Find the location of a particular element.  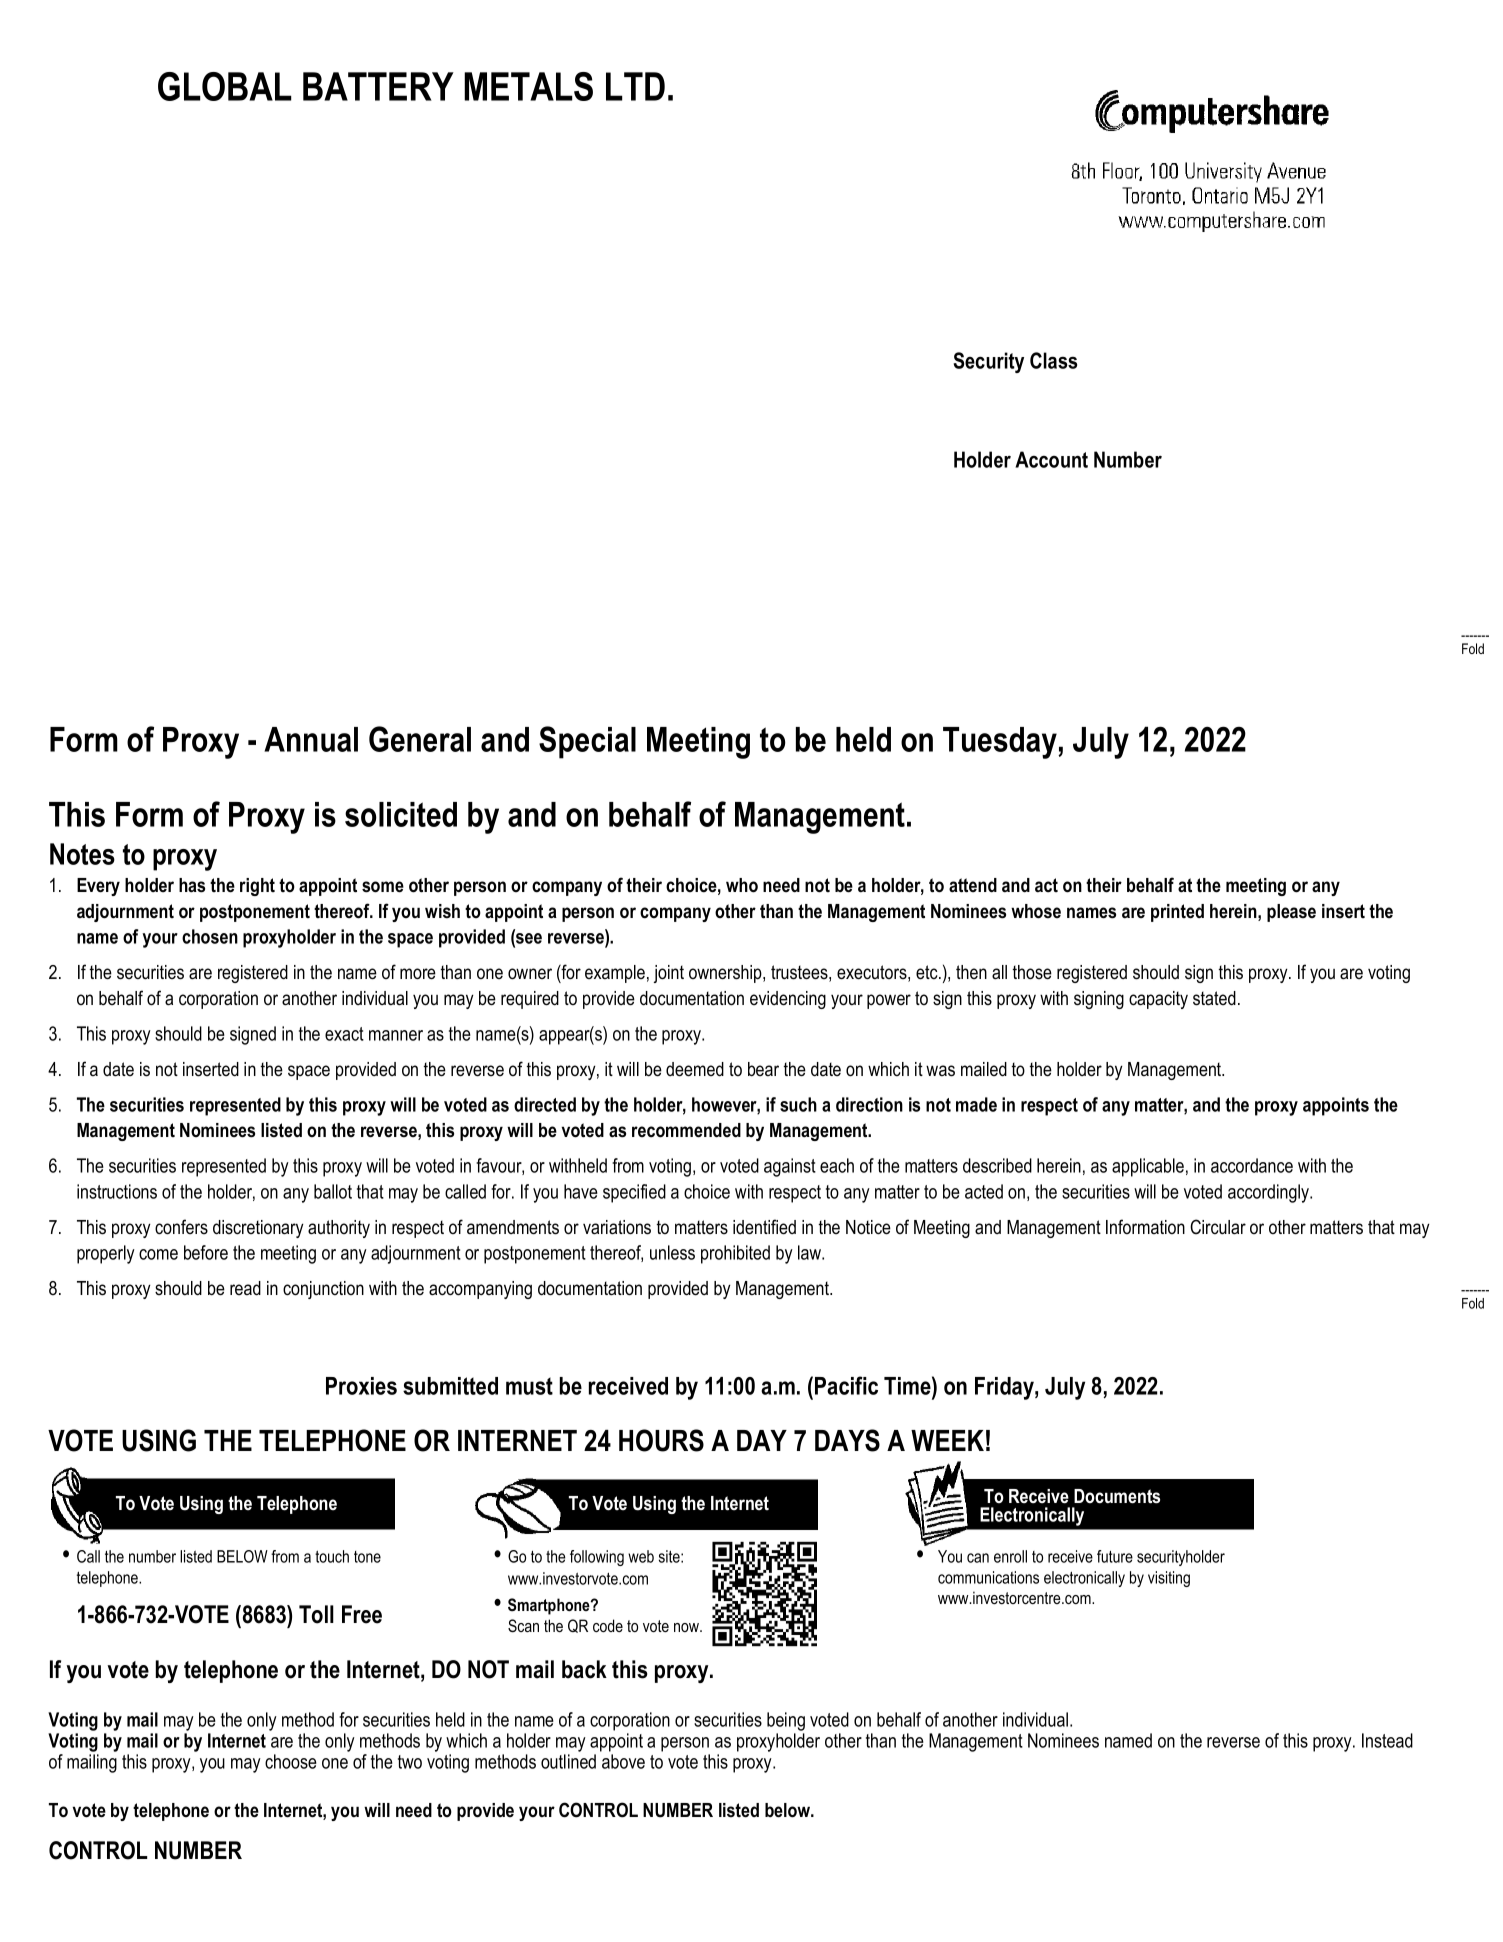

LTD is located at coordinates (635, 86).
